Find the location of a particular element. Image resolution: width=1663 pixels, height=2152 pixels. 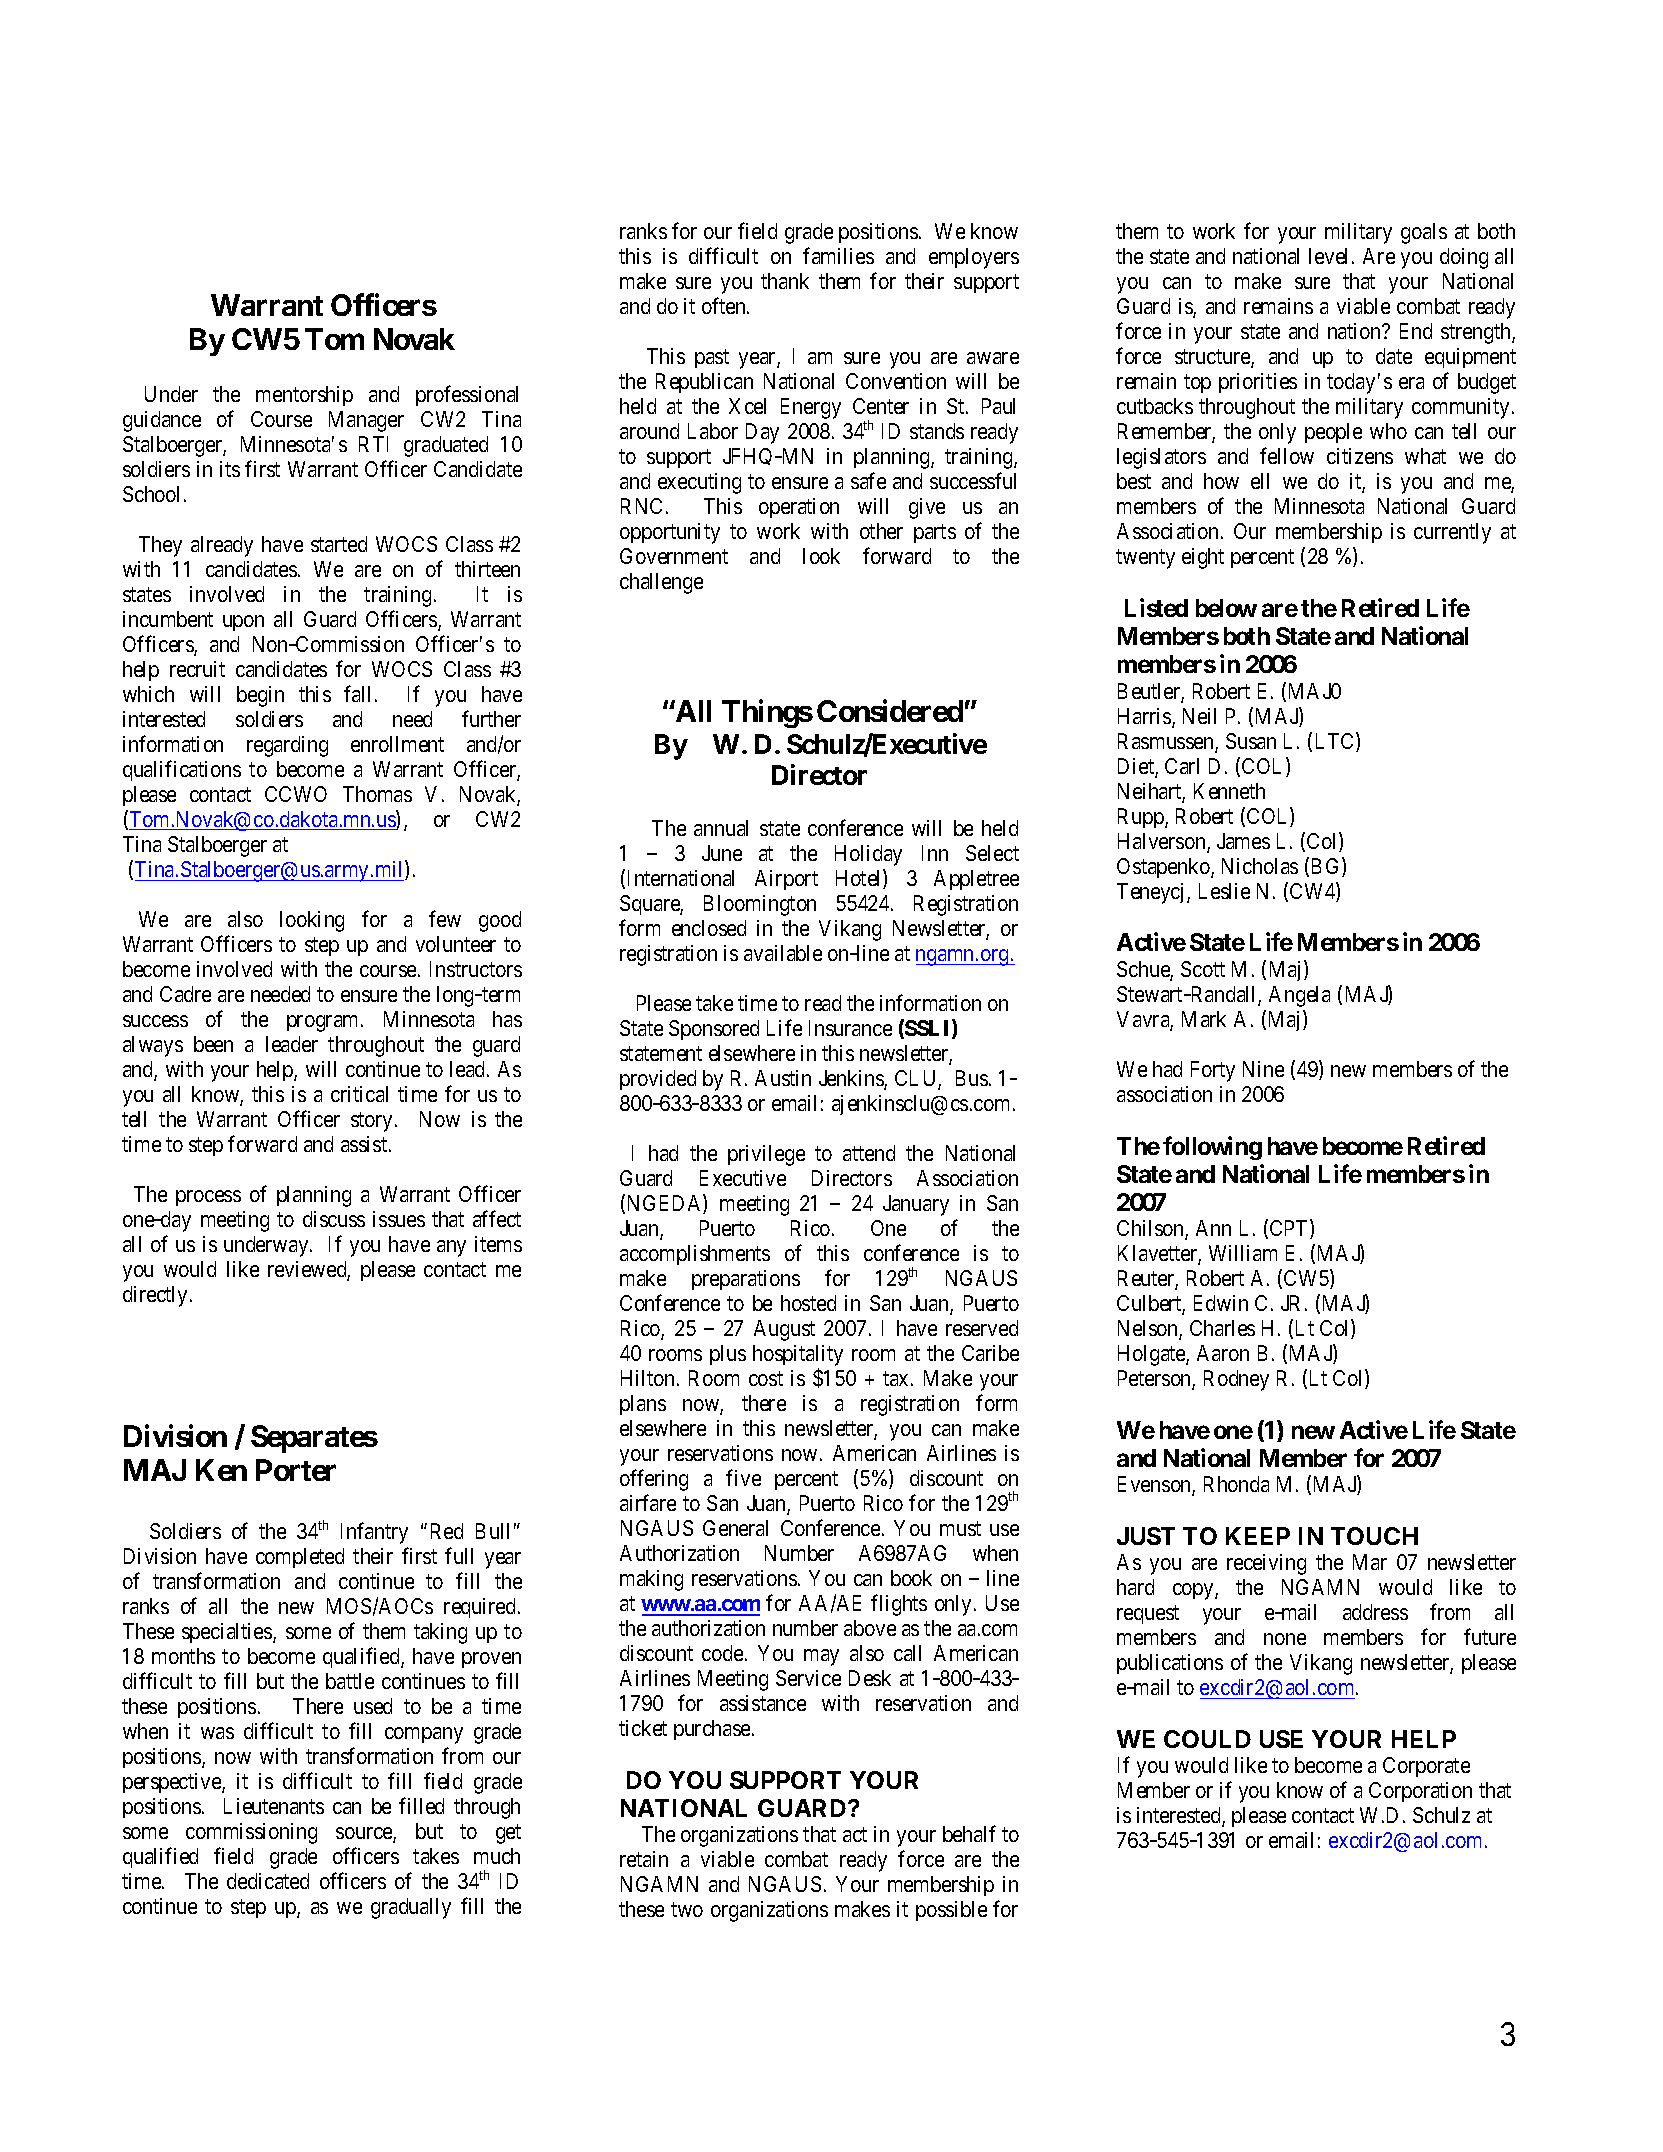

thank is located at coordinates (785, 281).
